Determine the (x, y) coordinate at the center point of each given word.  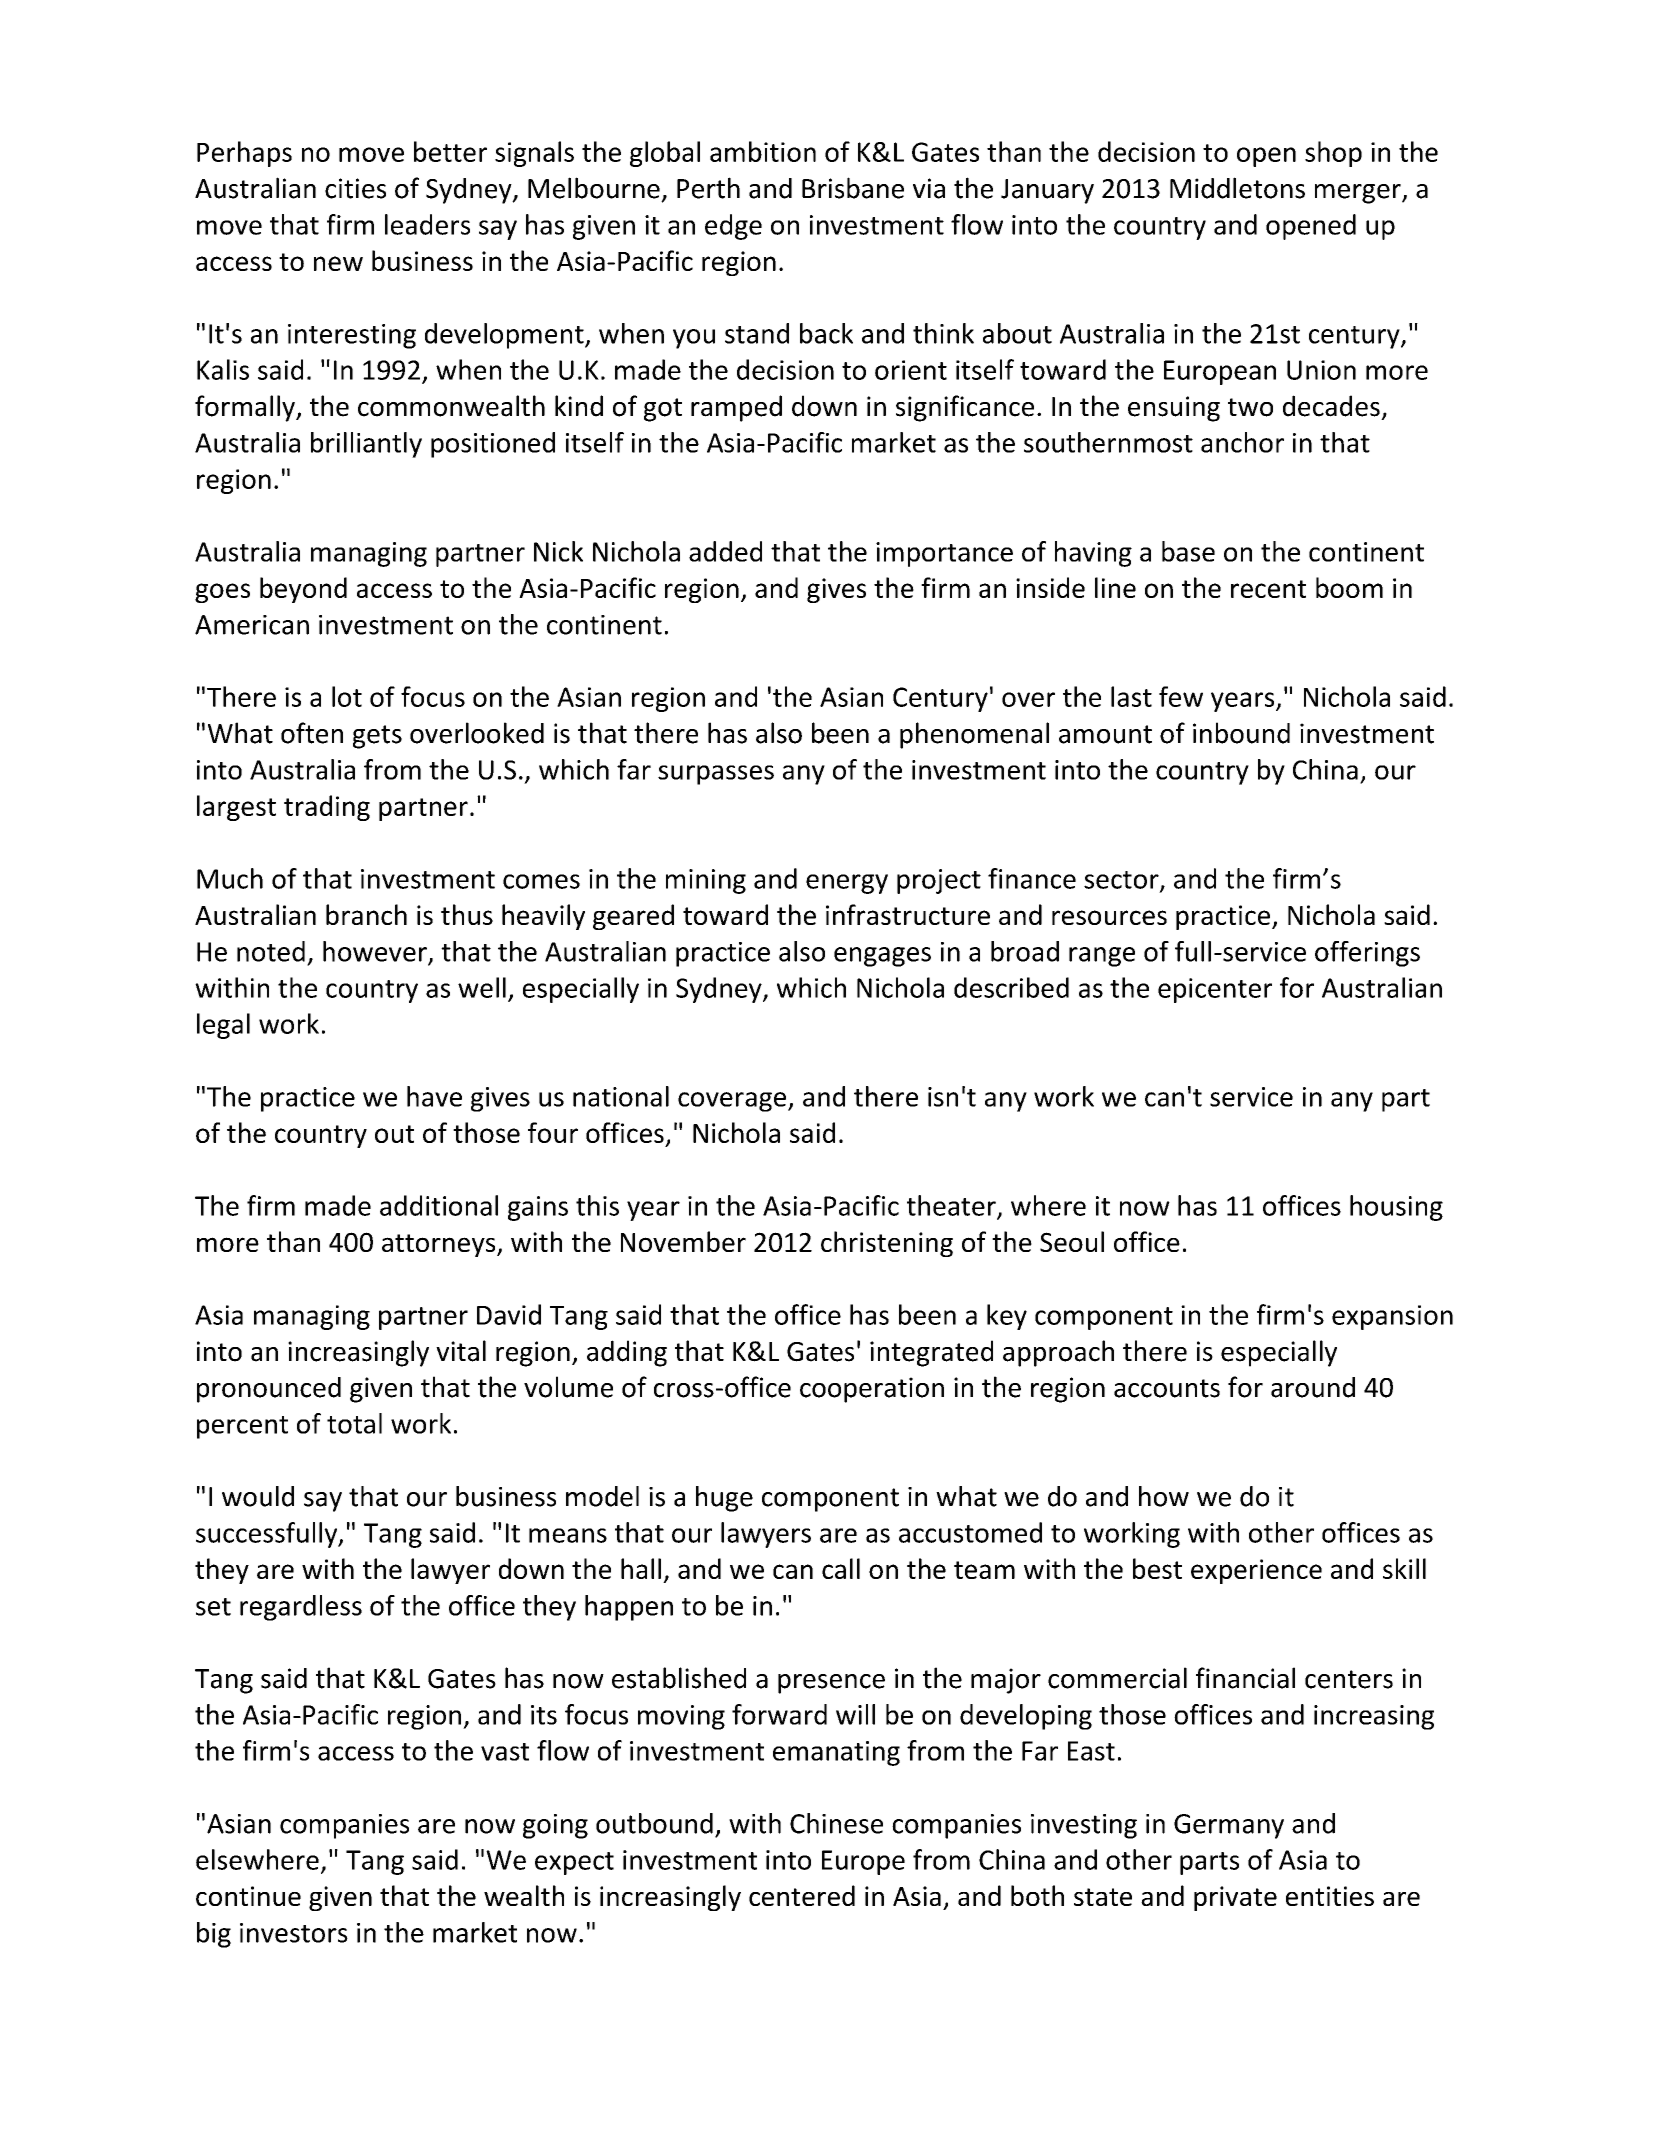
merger (1359, 194)
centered (802, 1895)
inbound (1241, 733)
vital (461, 1351)
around (1313, 1387)
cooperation (872, 1390)
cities (355, 188)
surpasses (716, 775)
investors (294, 1933)
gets (377, 737)
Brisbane (853, 188)
